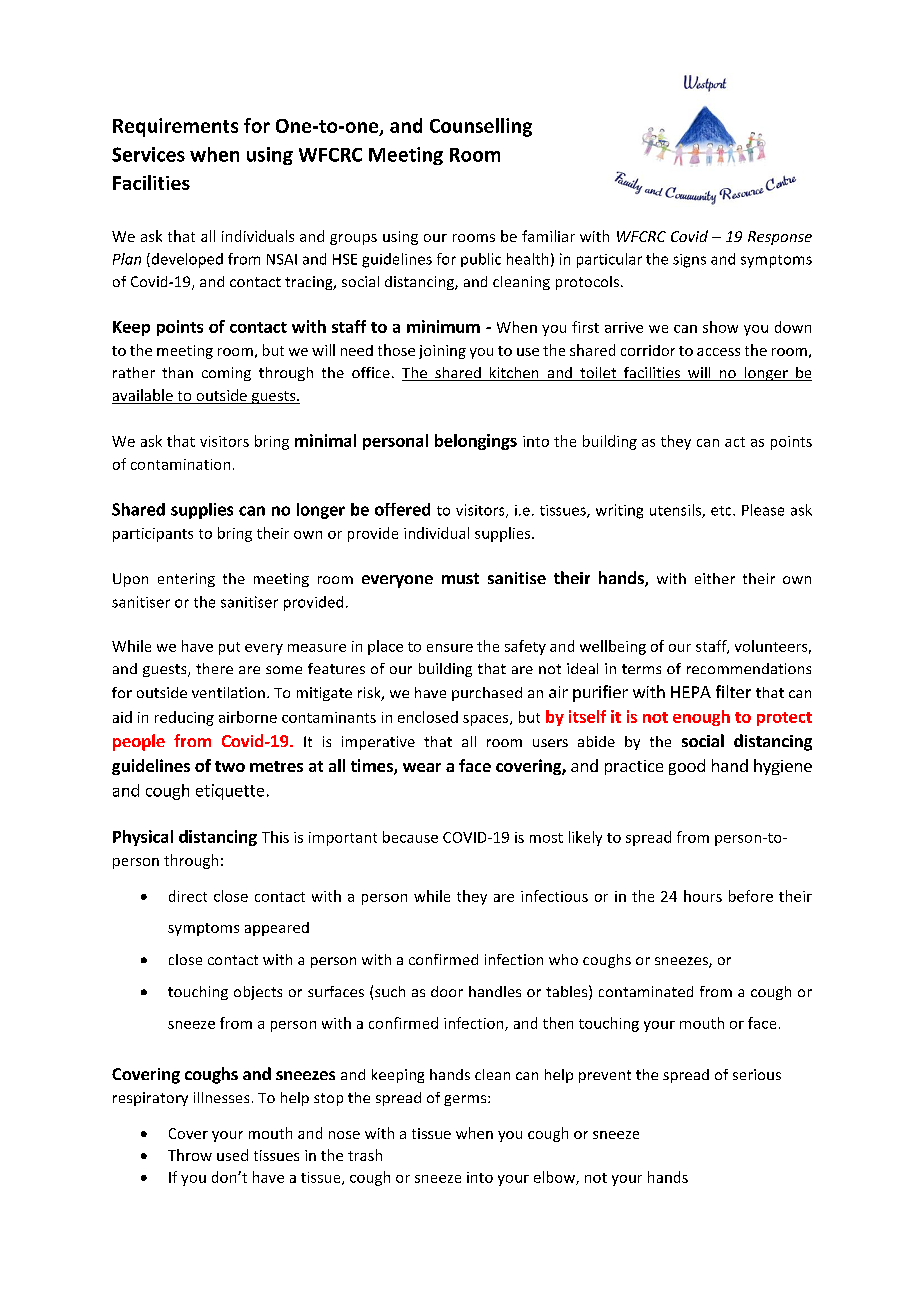 Image resolution: width=924 pixels, height=1308 pixels. What do you see at coordinates (780, 238) in the screenshot?
I see `Response` at bounding box center [780, 238].
